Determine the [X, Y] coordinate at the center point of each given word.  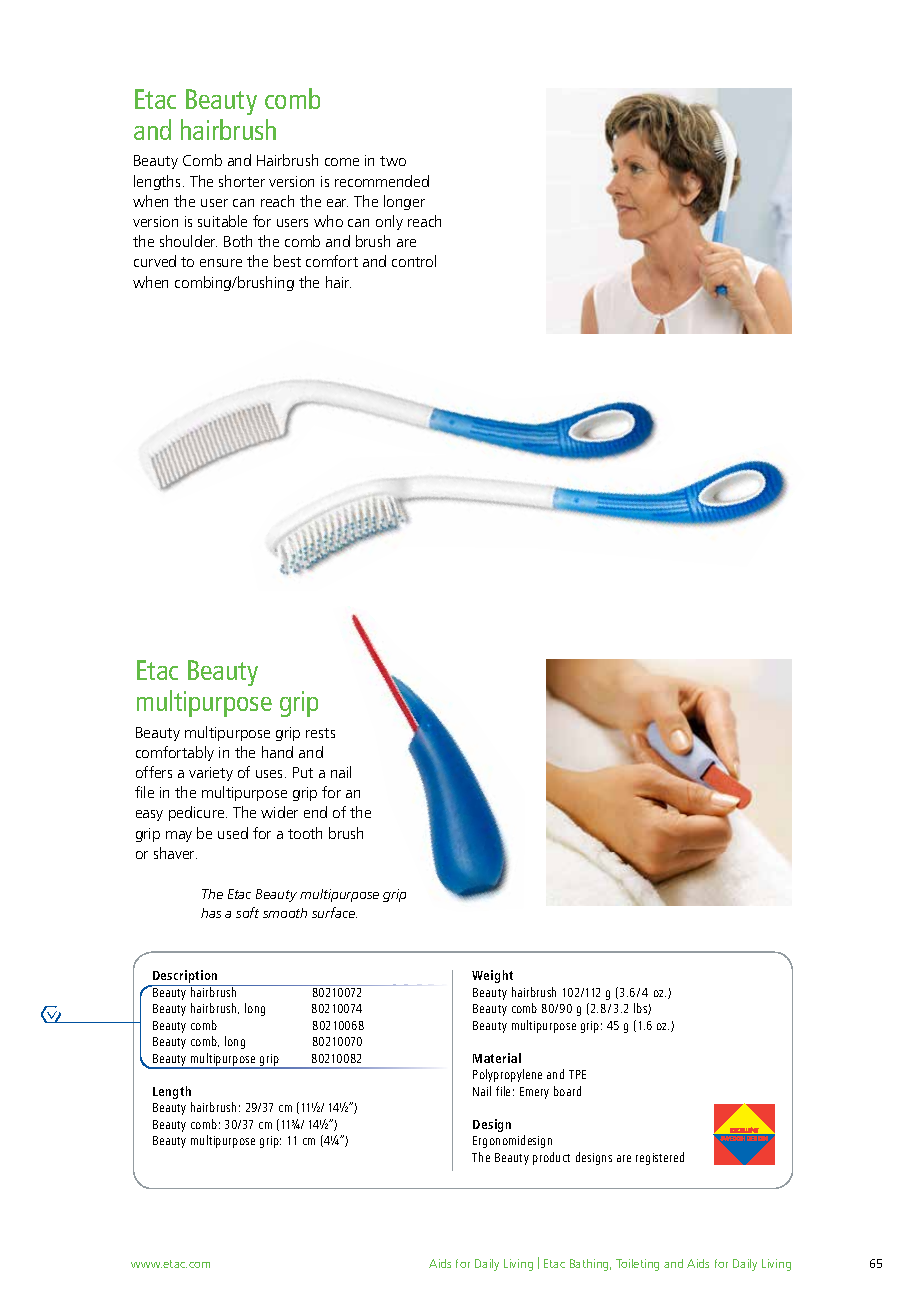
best [287, 261]
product [551, 1158]
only [389, 222]
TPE [577, 1074]
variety [211, 774]
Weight [492, 976]
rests [320, 733]
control [414, 261]
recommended [382, 181]
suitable [222, 221]
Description [185, 978]
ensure [221, 263]
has [211, 913]
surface [334, 912]
